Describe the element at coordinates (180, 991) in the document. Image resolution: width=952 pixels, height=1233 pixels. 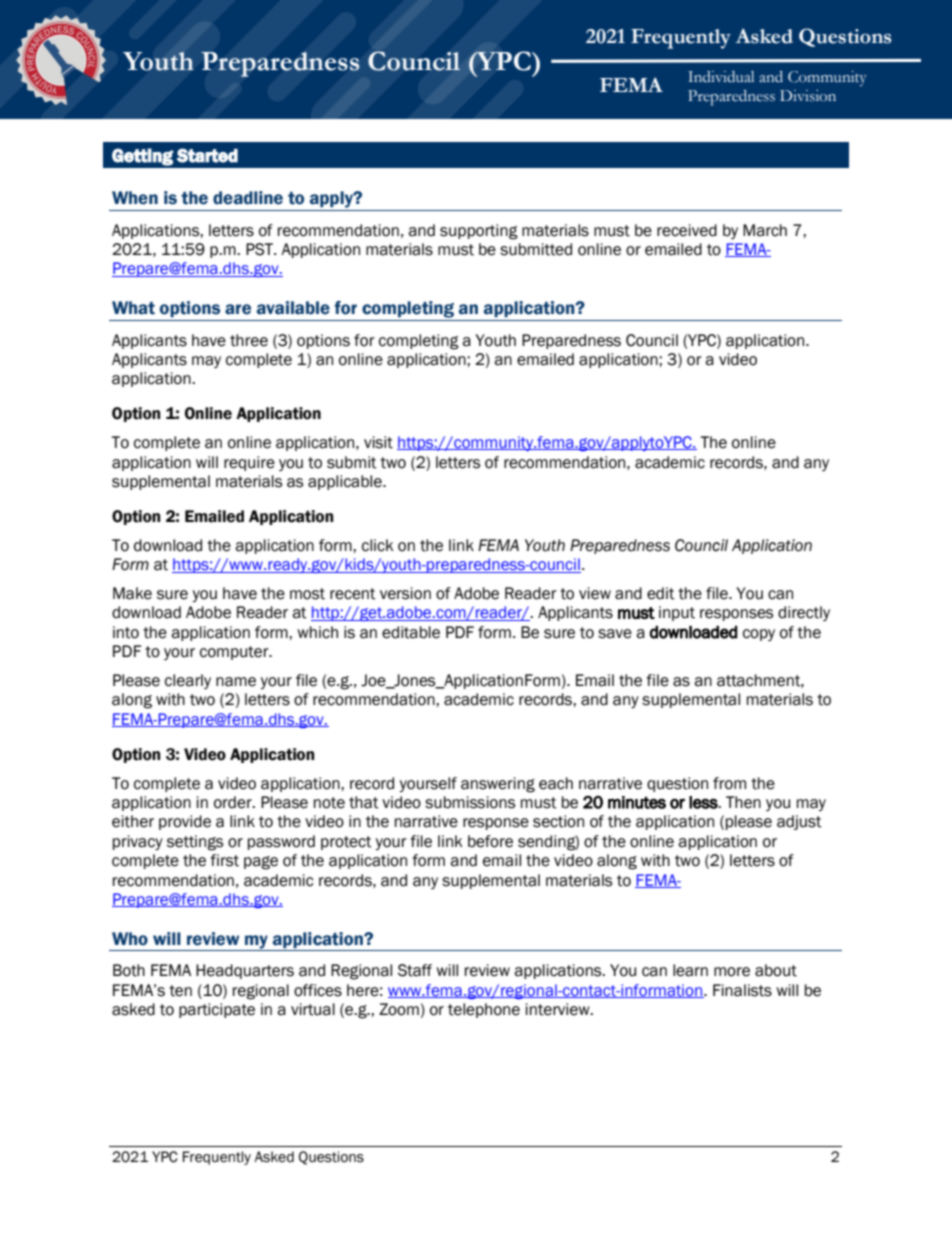
I see `ten` at that location.
